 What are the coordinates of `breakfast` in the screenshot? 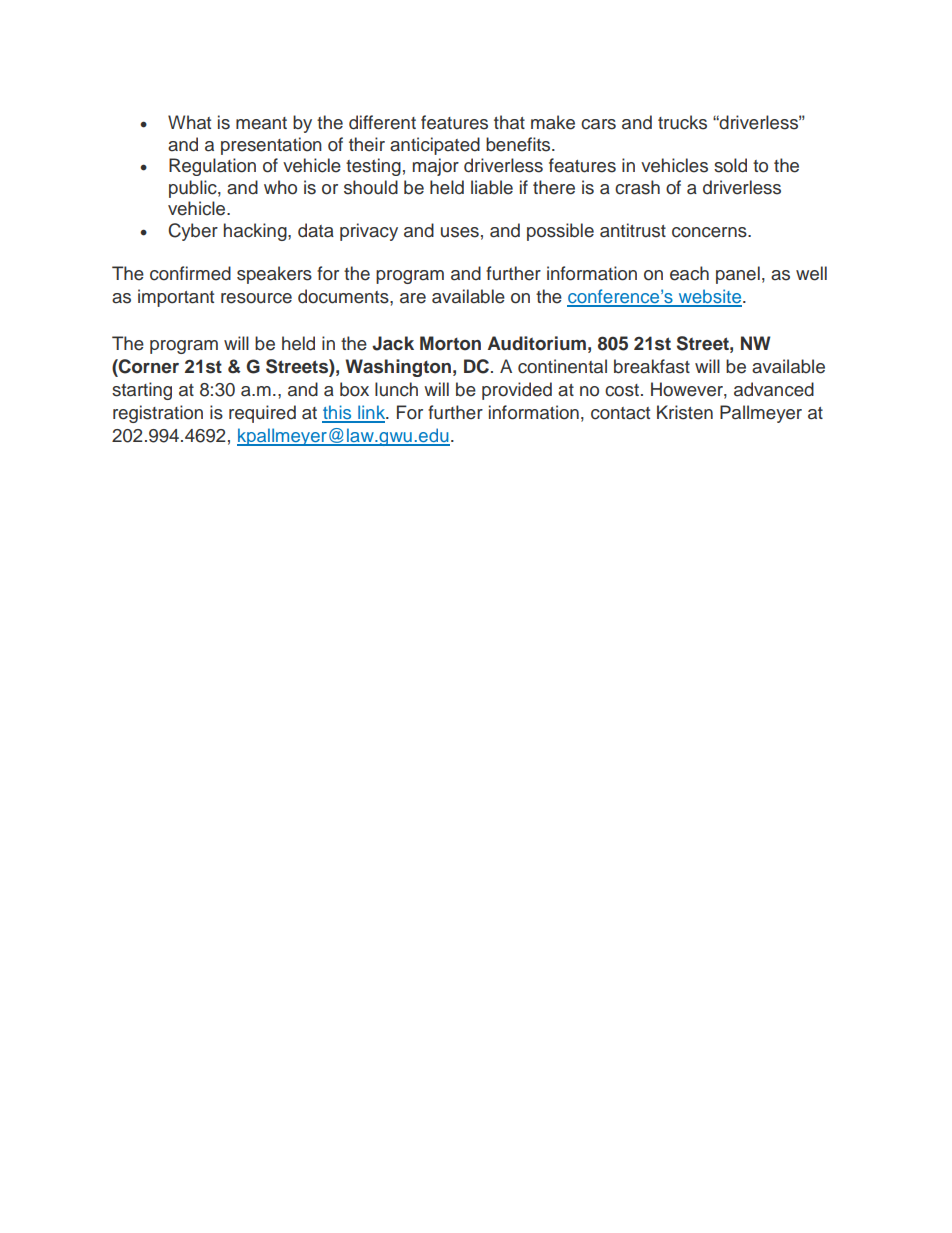 It's located at (652, 366).
